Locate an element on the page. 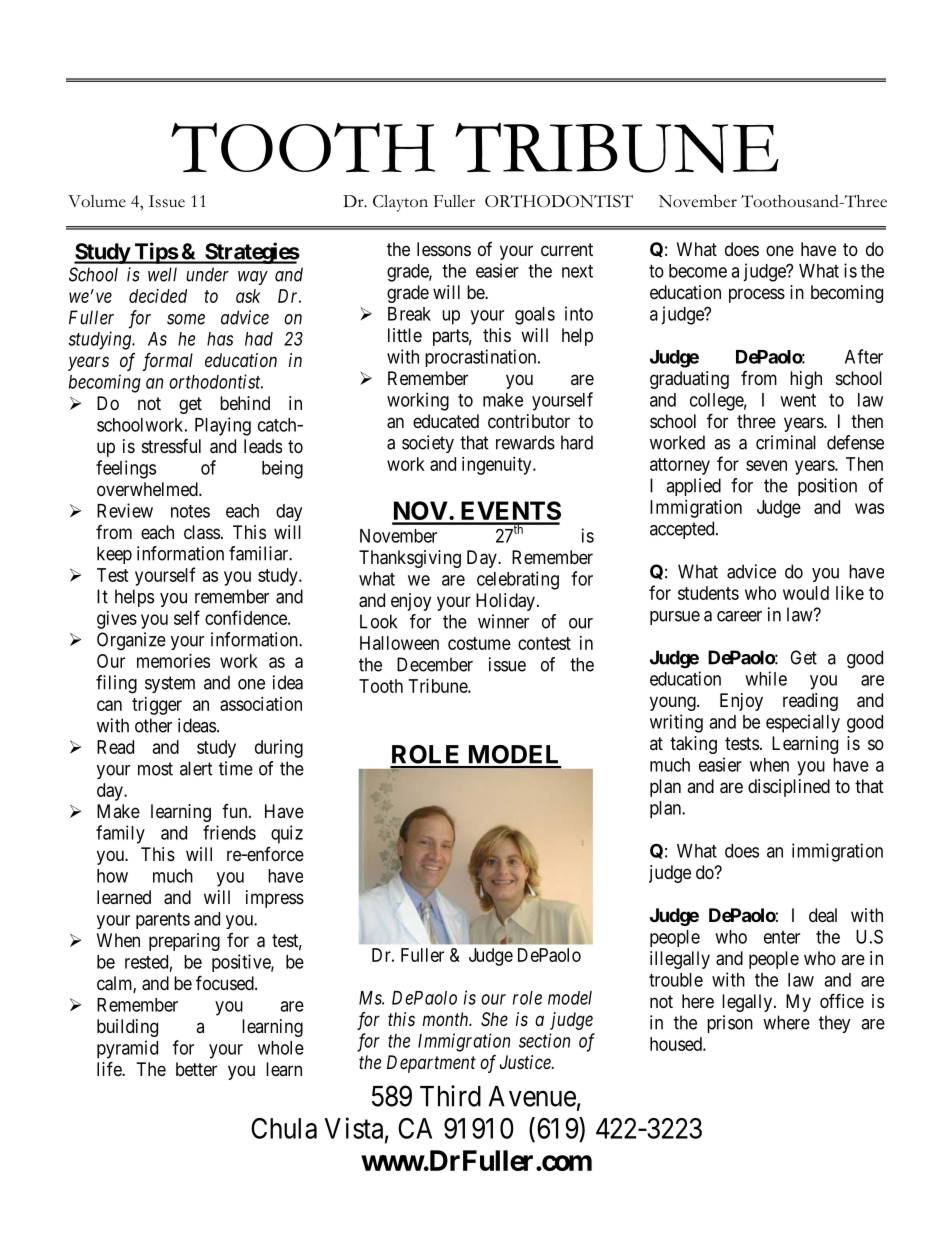 The image size is (952, 1233). deal is located at coordinates (823, 915).
